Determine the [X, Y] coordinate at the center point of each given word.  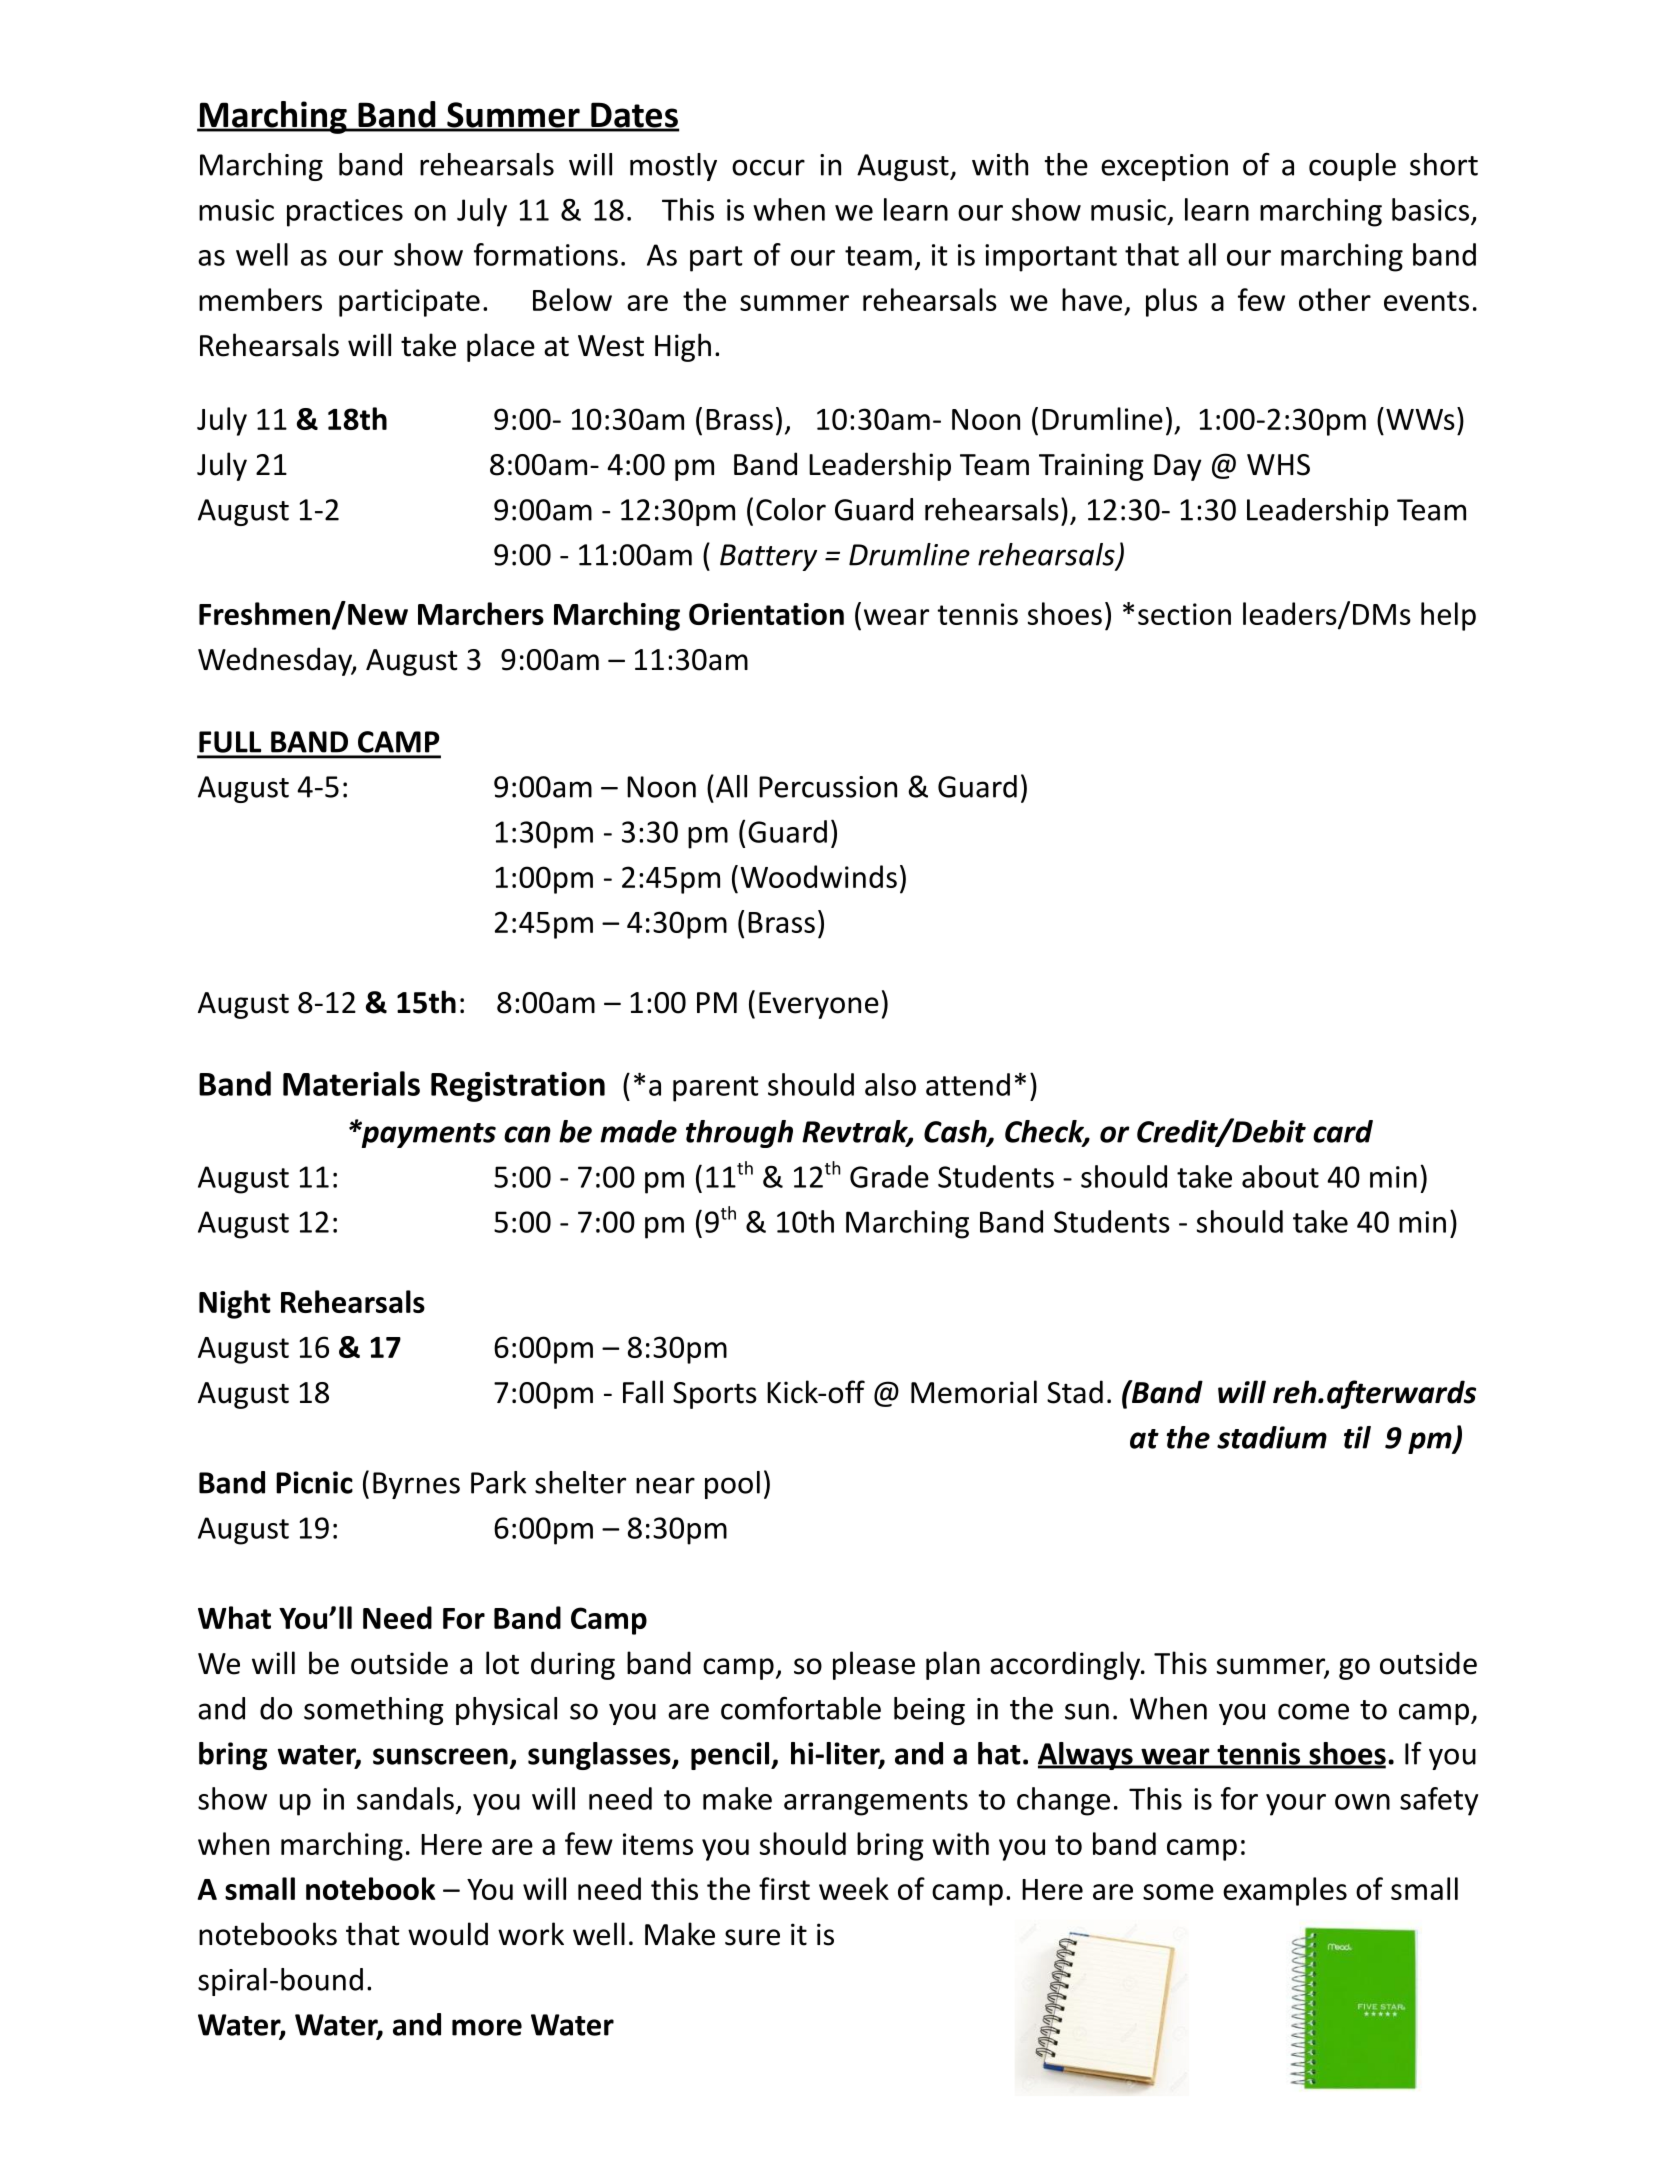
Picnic [314, 1482]
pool [732, 1485]
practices [345, 213]
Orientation [766, 614]
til [1357, 1437]
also [890, 1084]
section [1184, 614]
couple [1352, 167]
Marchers [481, 613]
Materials [351, 1083]
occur [768, 167]
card [1343, 1131]
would [448, 1934]
